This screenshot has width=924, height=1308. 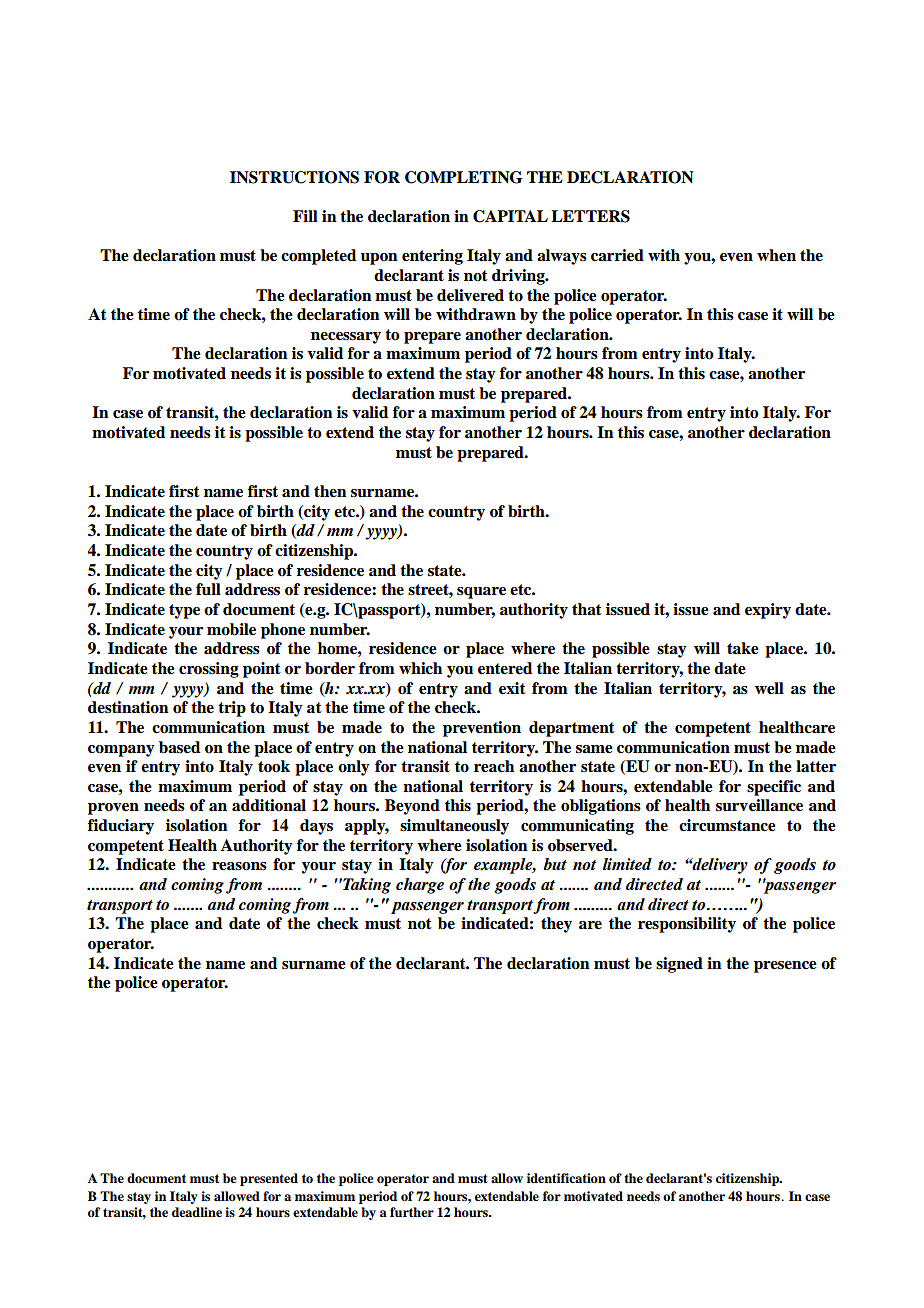 I want to click on INSTRUCTIONS, so click(x=294, y=177).
